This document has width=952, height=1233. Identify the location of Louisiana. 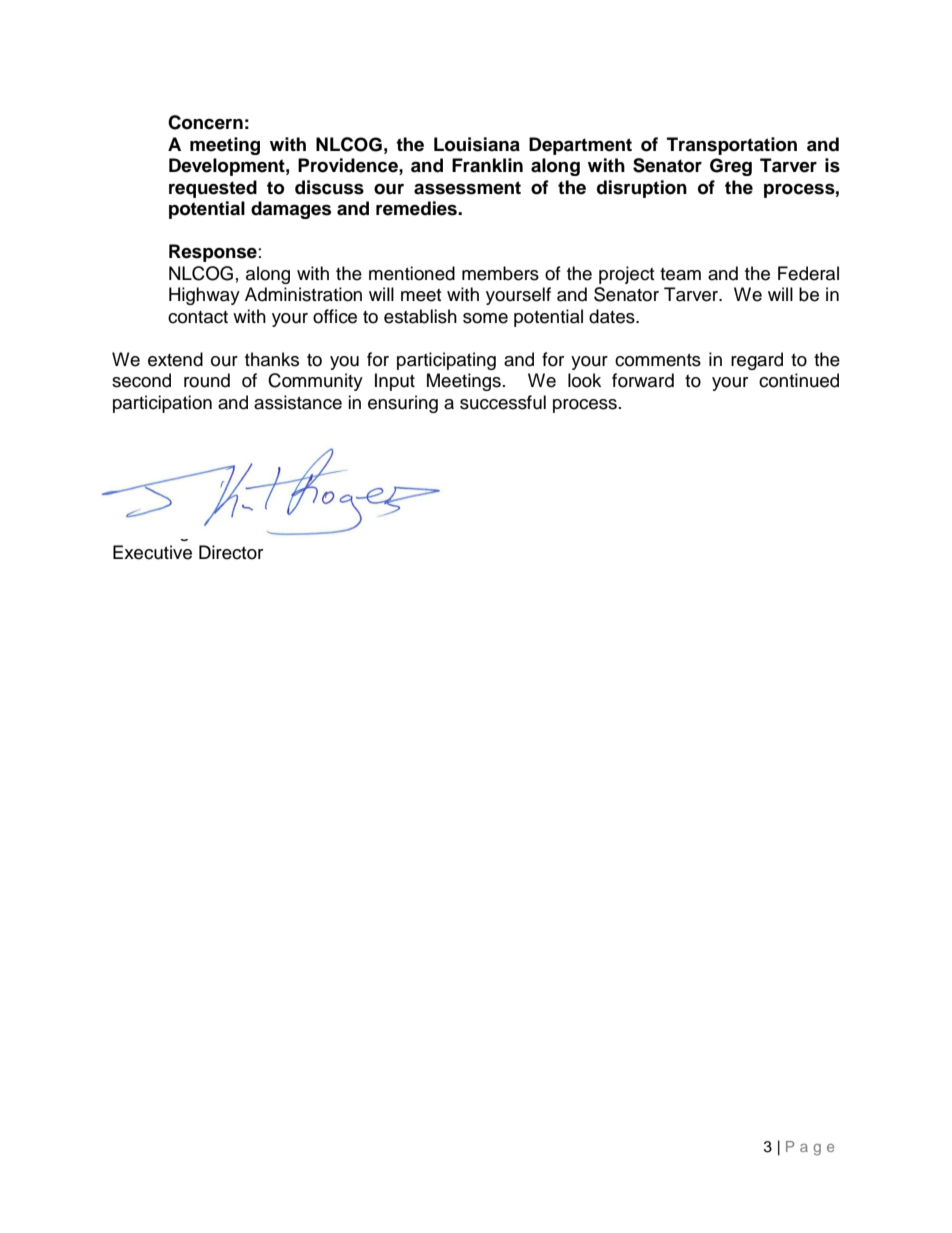
(477, 144).
